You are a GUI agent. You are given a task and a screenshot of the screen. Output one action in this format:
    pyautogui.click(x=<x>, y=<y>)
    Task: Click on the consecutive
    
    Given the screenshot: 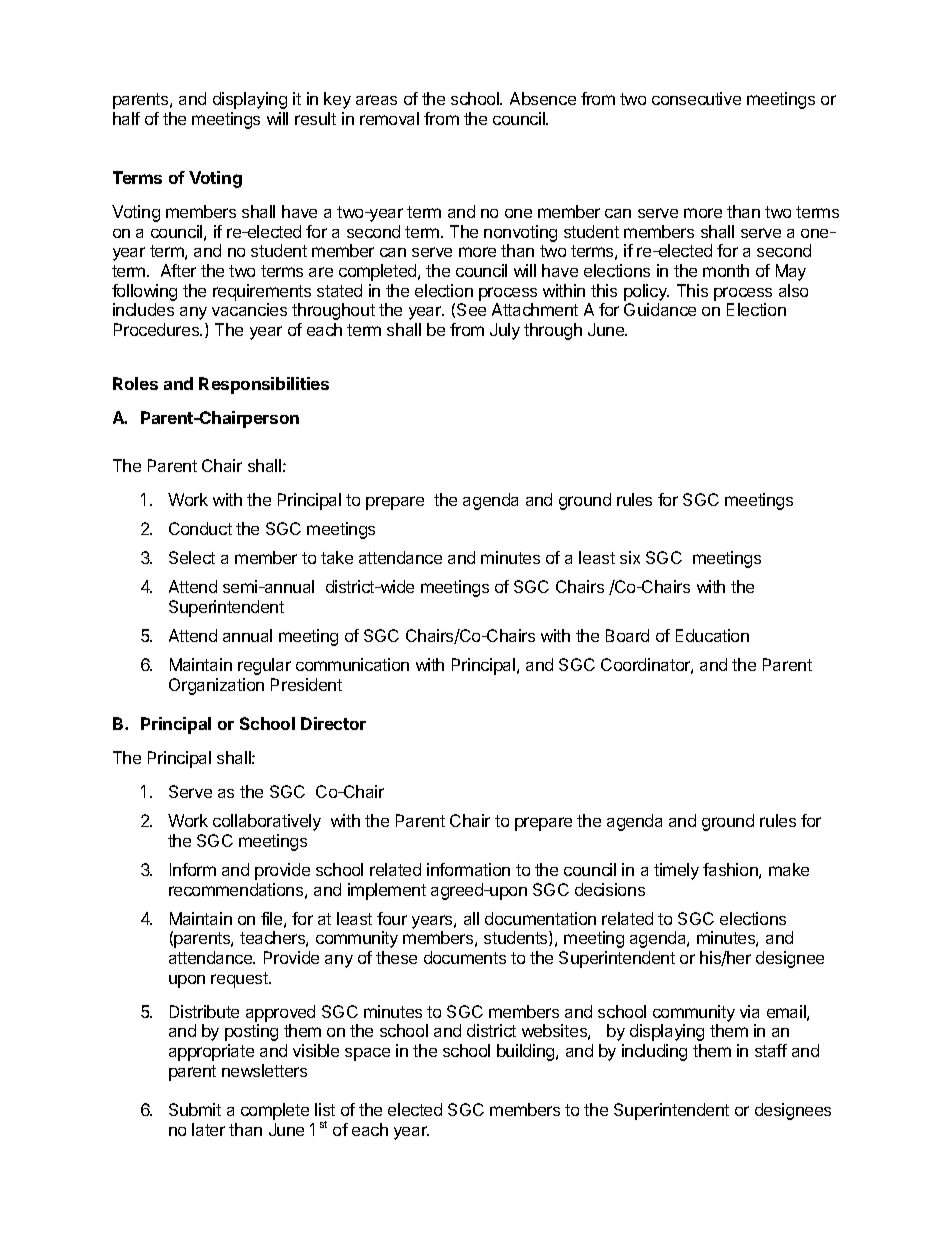 What is the action you would take?
    pyautogui.click(x=696, y=98)
